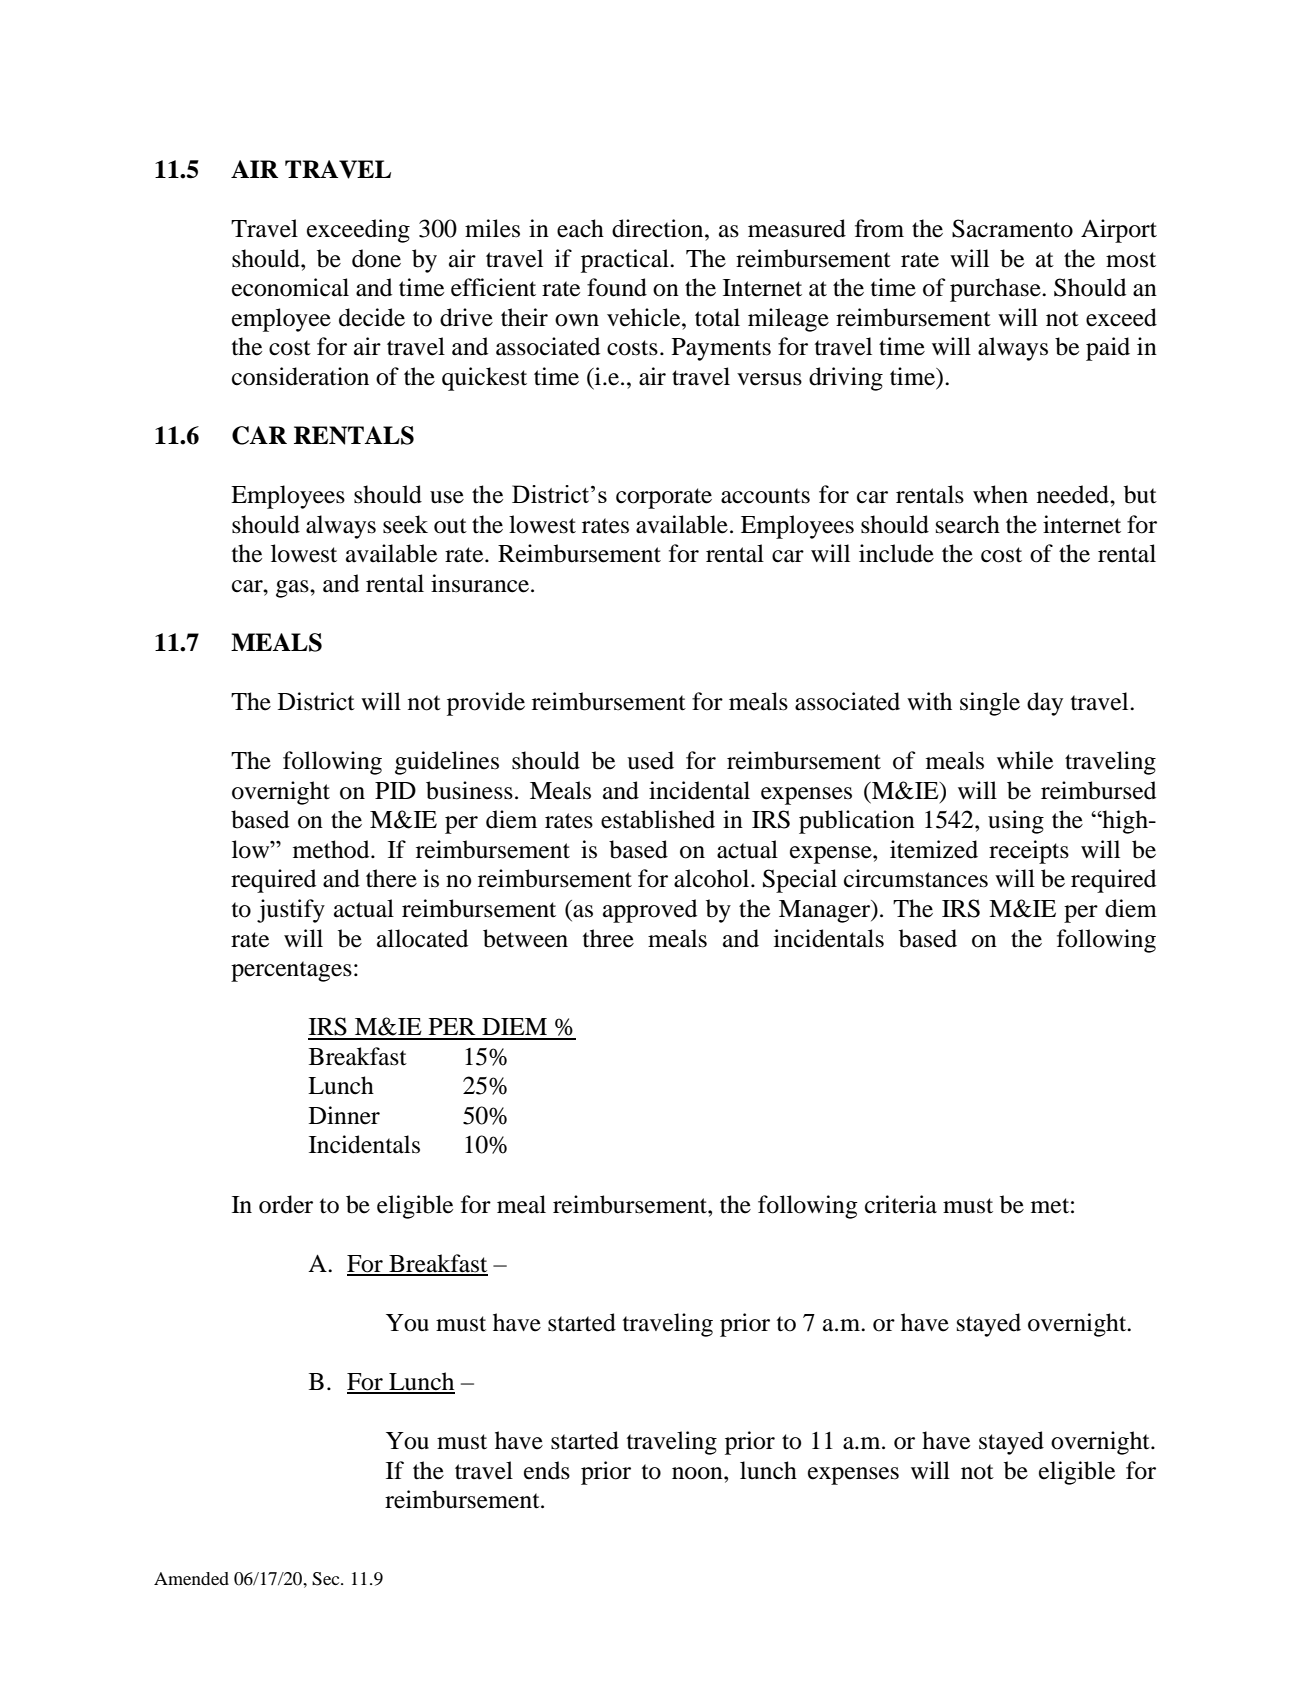  What do you see at coordinates (650, 911) in the screenshot?
I see `approved` at bounding box center [650, 911].
